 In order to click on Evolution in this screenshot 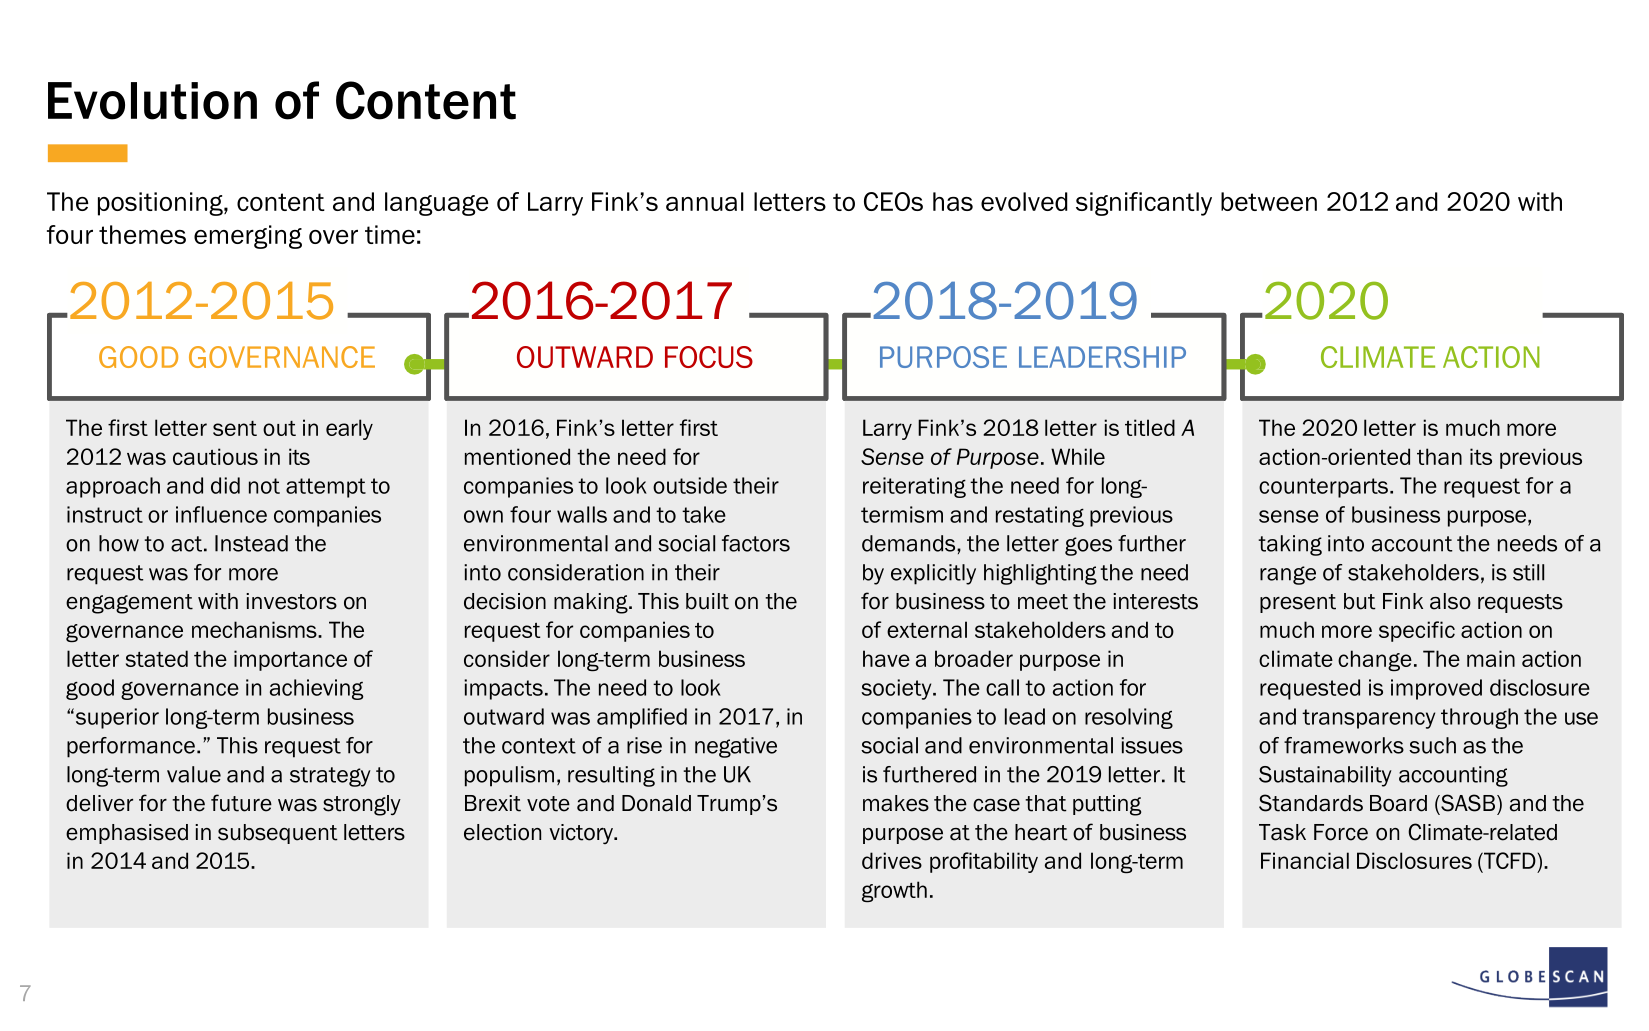, I will do `click(152, 101)`.
